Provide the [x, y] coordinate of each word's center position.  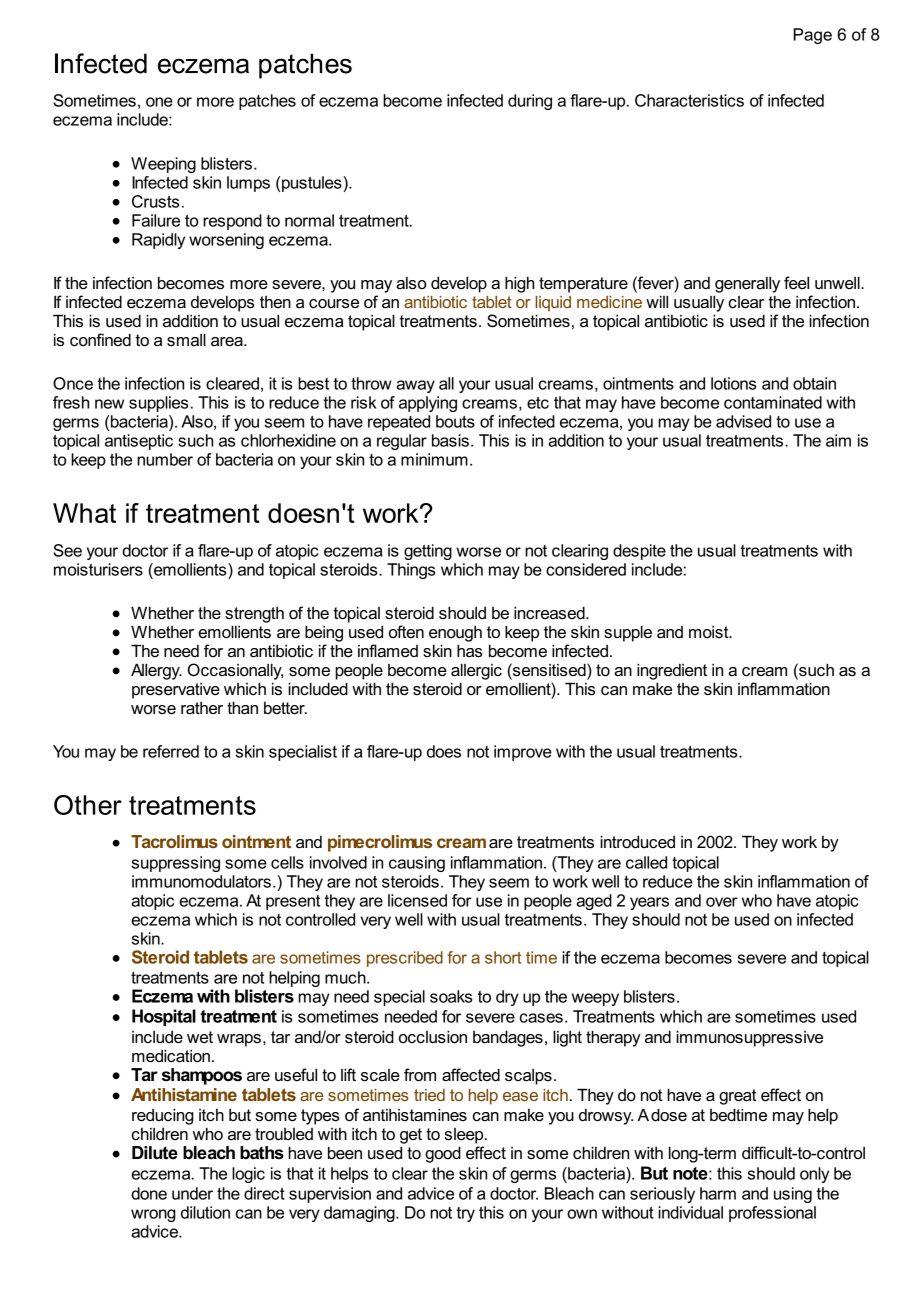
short [503, 957]
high [519, 284]
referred [171, 751]
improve [523, 753]
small [186, 339]
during [530, 102]
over [722, 902]
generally [747, 284]
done [149, 1193]
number [165, 459]
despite [639, 552]
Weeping [163, 165]
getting [428, 552]
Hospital [164, 1017]
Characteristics [689, 100]
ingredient [672, 671]
